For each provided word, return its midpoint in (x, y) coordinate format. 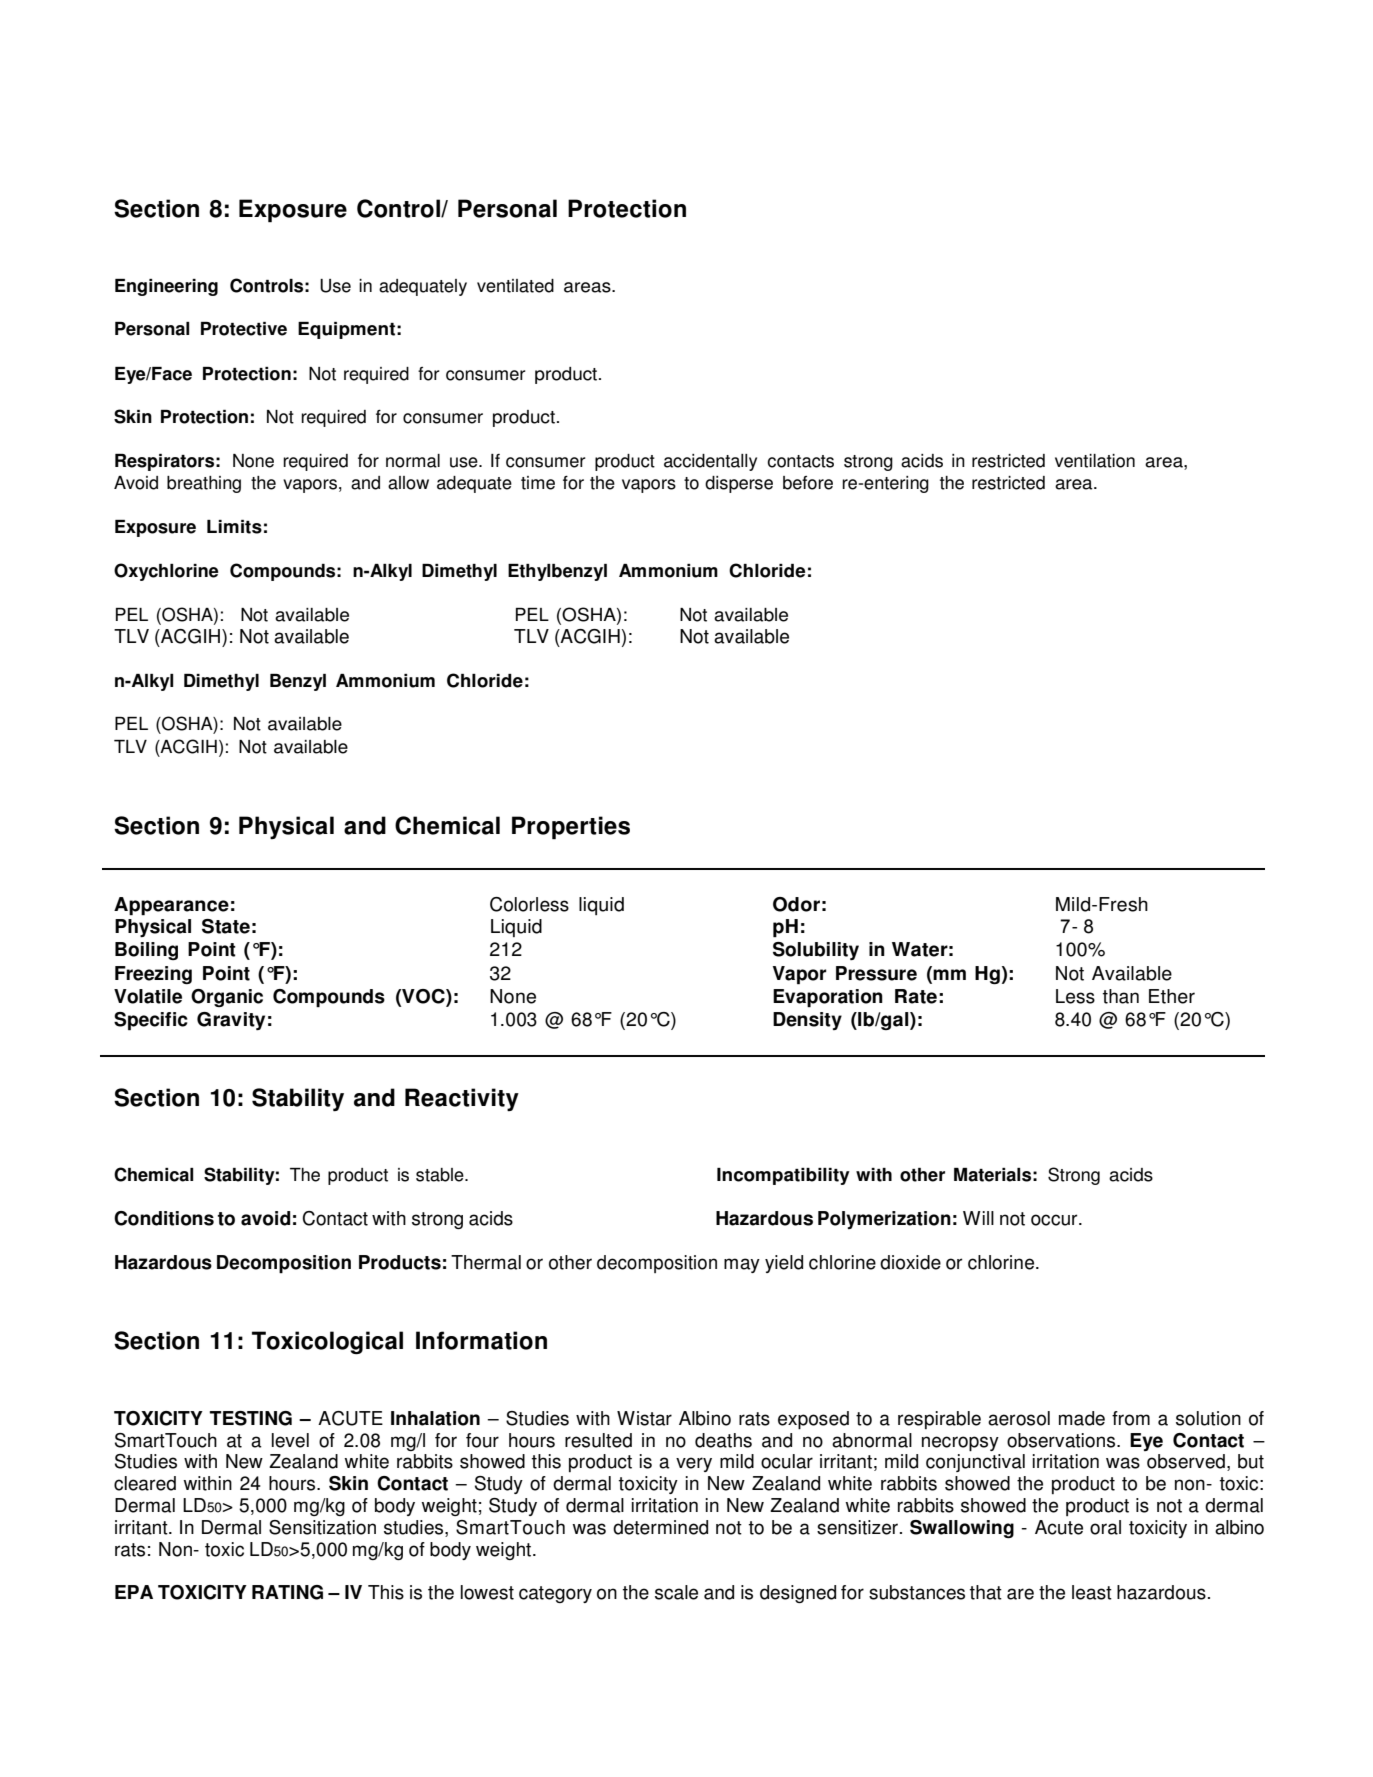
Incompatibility (783, 1176)
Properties (571, 828)
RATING (287, 1592)
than (1121, 996)
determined (660, 1527)
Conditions (164, 1218)
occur (1055, 1220)
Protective (244, 329)
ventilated (515, 286)
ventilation (1095, 461)
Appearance (171, 906)
